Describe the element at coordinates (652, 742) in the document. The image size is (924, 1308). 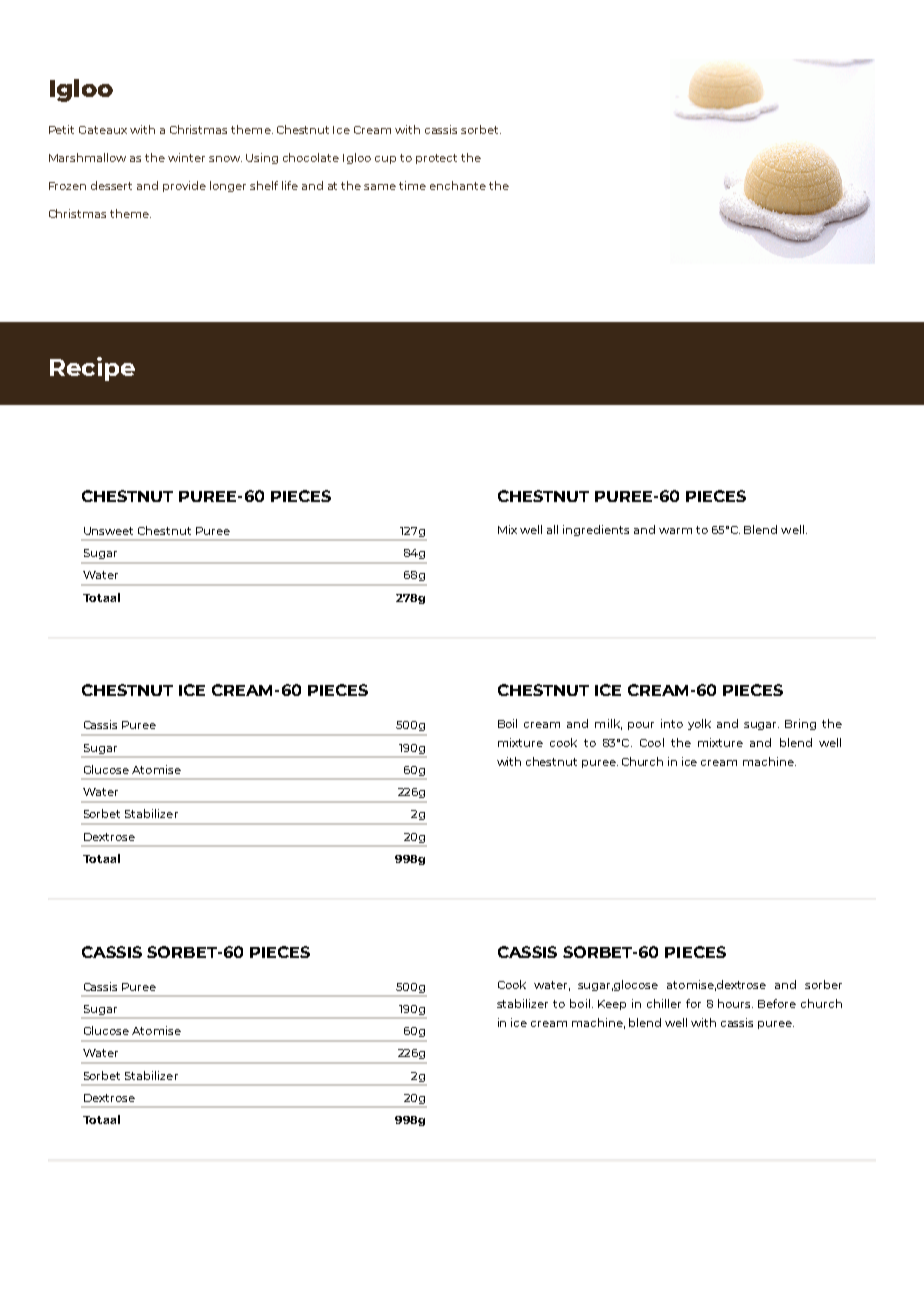
I see `Cool` at that location.
